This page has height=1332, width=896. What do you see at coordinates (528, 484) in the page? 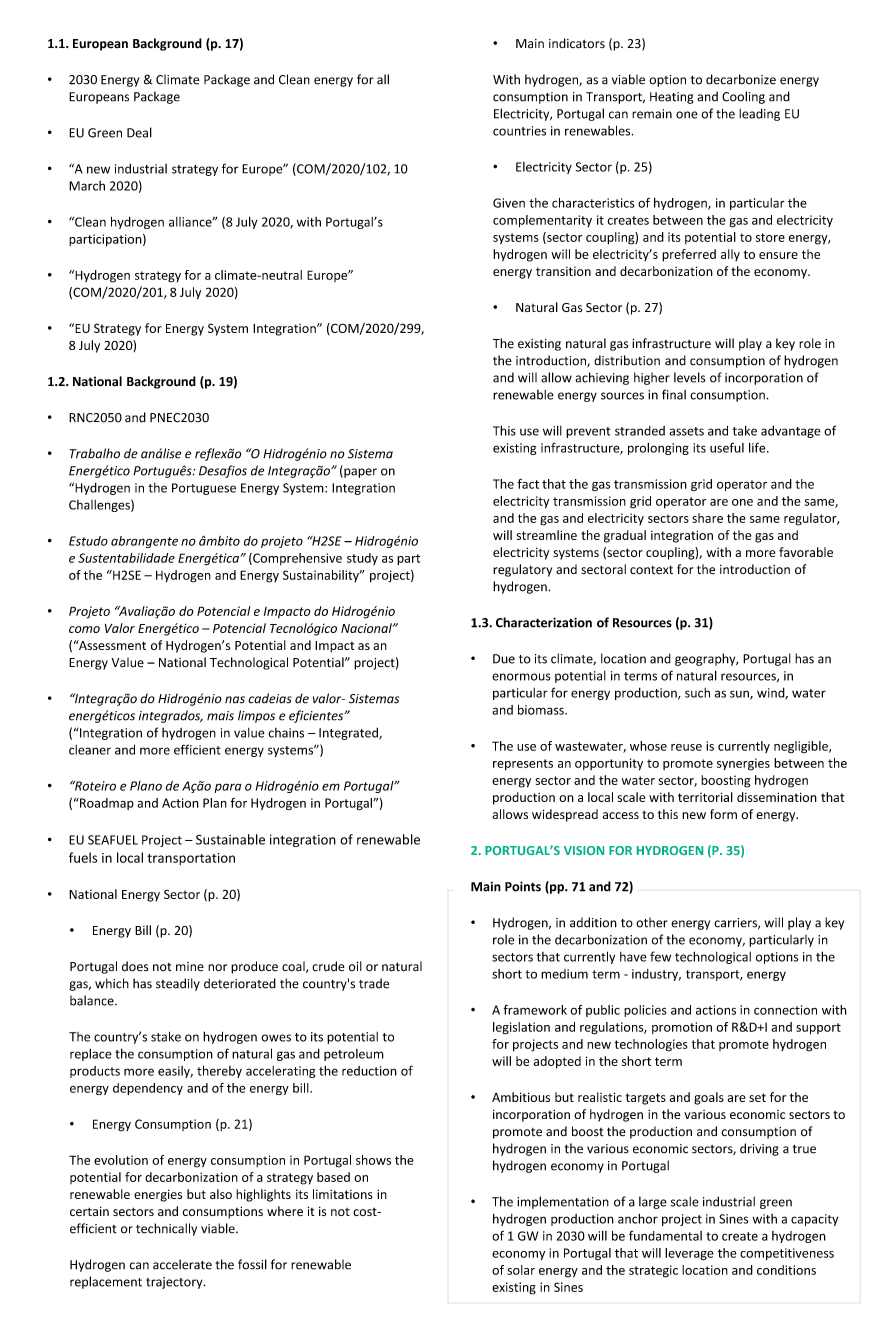
I see `fact` at bounding box center [528, 484].
